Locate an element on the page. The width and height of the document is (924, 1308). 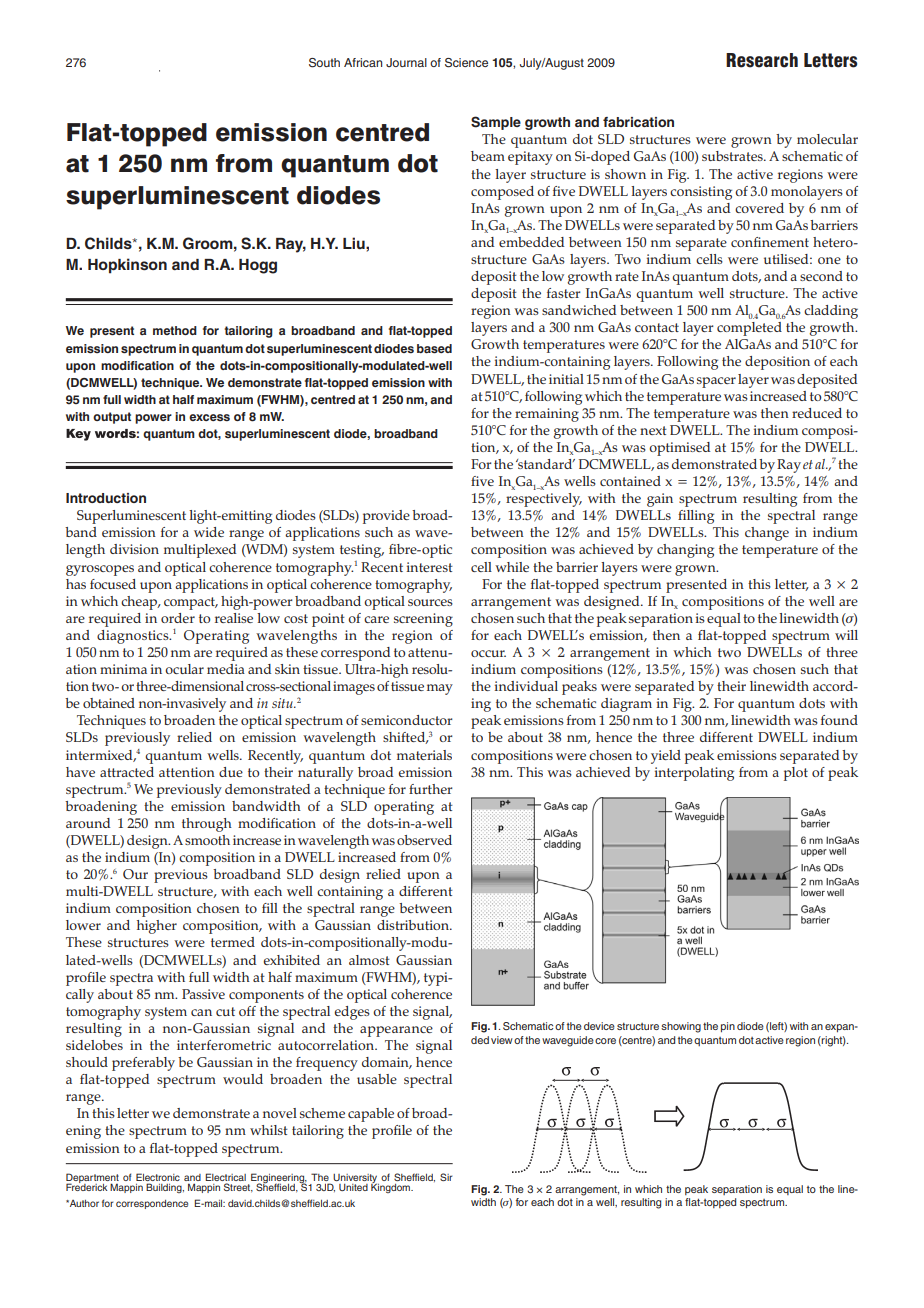
showing is located at coordinates (681, 1027).
